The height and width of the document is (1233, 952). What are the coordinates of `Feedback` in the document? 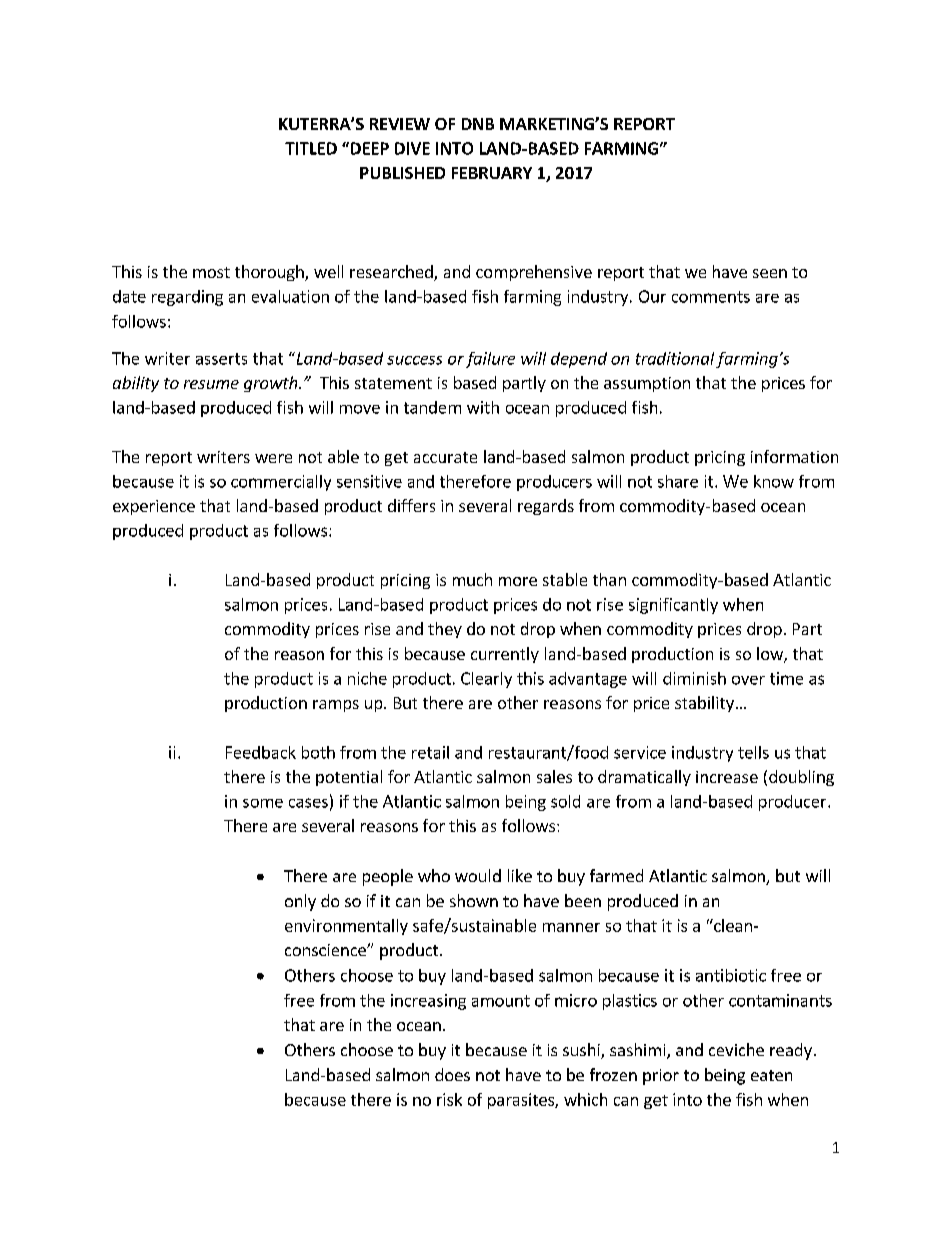 It's located at (261, 752).
